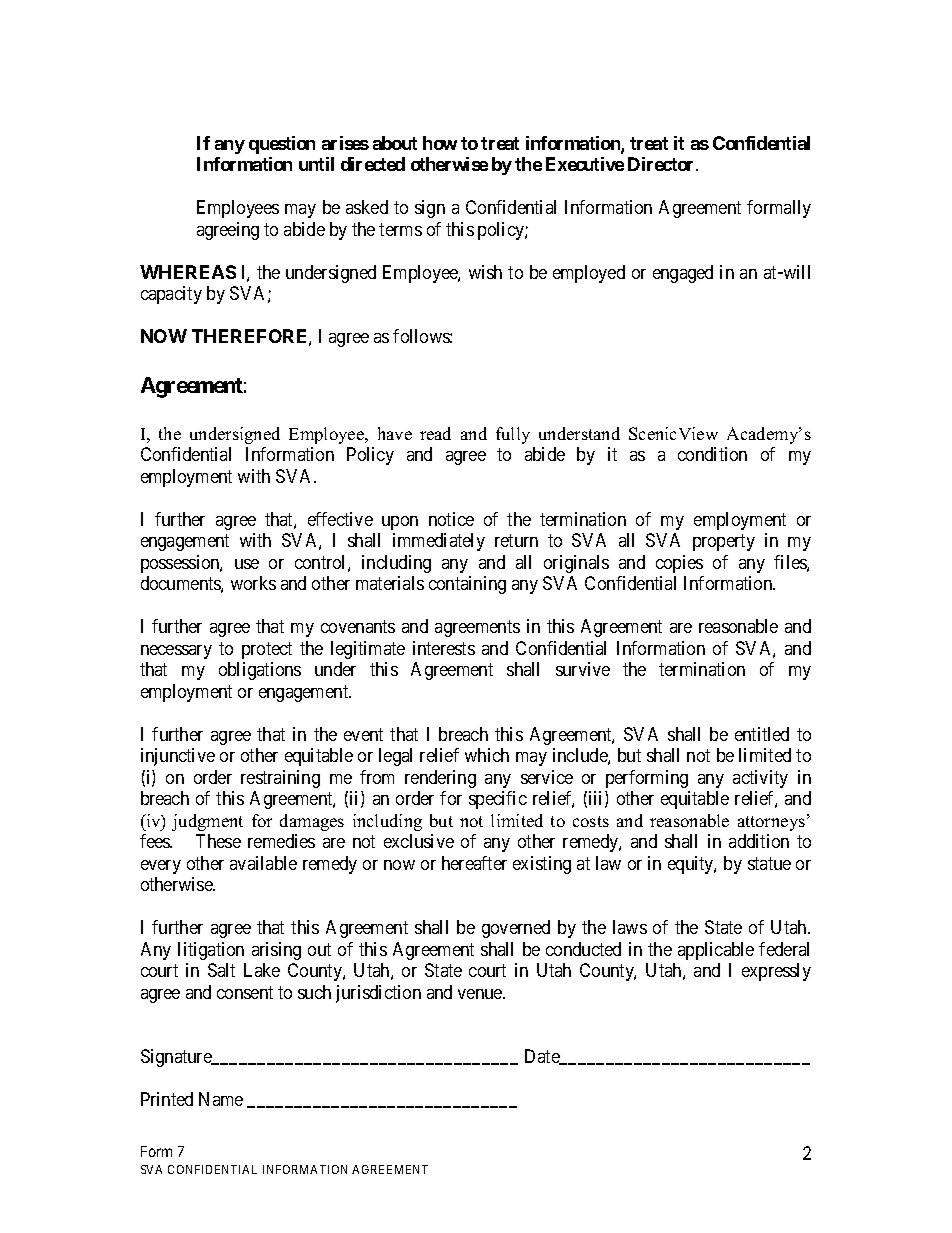 Image resolution: width=952 pixels, height=1233 pixels. What do you see at coordinates (776, 972) in the screenshot?
I see `expressly` at bounding box center [776, 972].
